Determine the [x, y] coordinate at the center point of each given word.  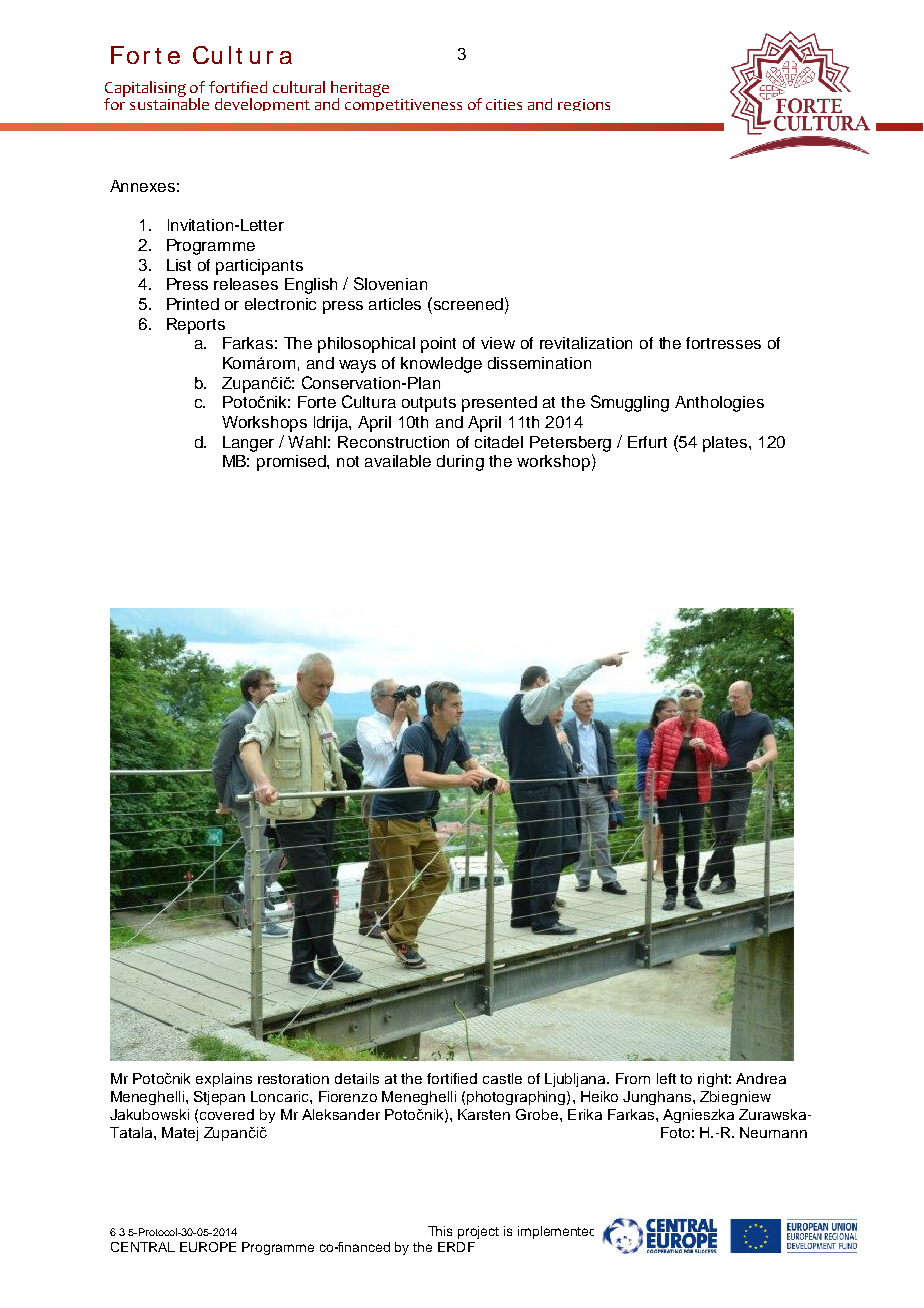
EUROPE [208, 1247]
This [440, 1231]
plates [726, 444]
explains [224, 1080]
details [357, 1078]
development [262, 104]
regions [584, 105]
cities [504, 104]
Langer [248, 444]
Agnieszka [698, 1116]
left [666, 1078]
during [460, 463]
